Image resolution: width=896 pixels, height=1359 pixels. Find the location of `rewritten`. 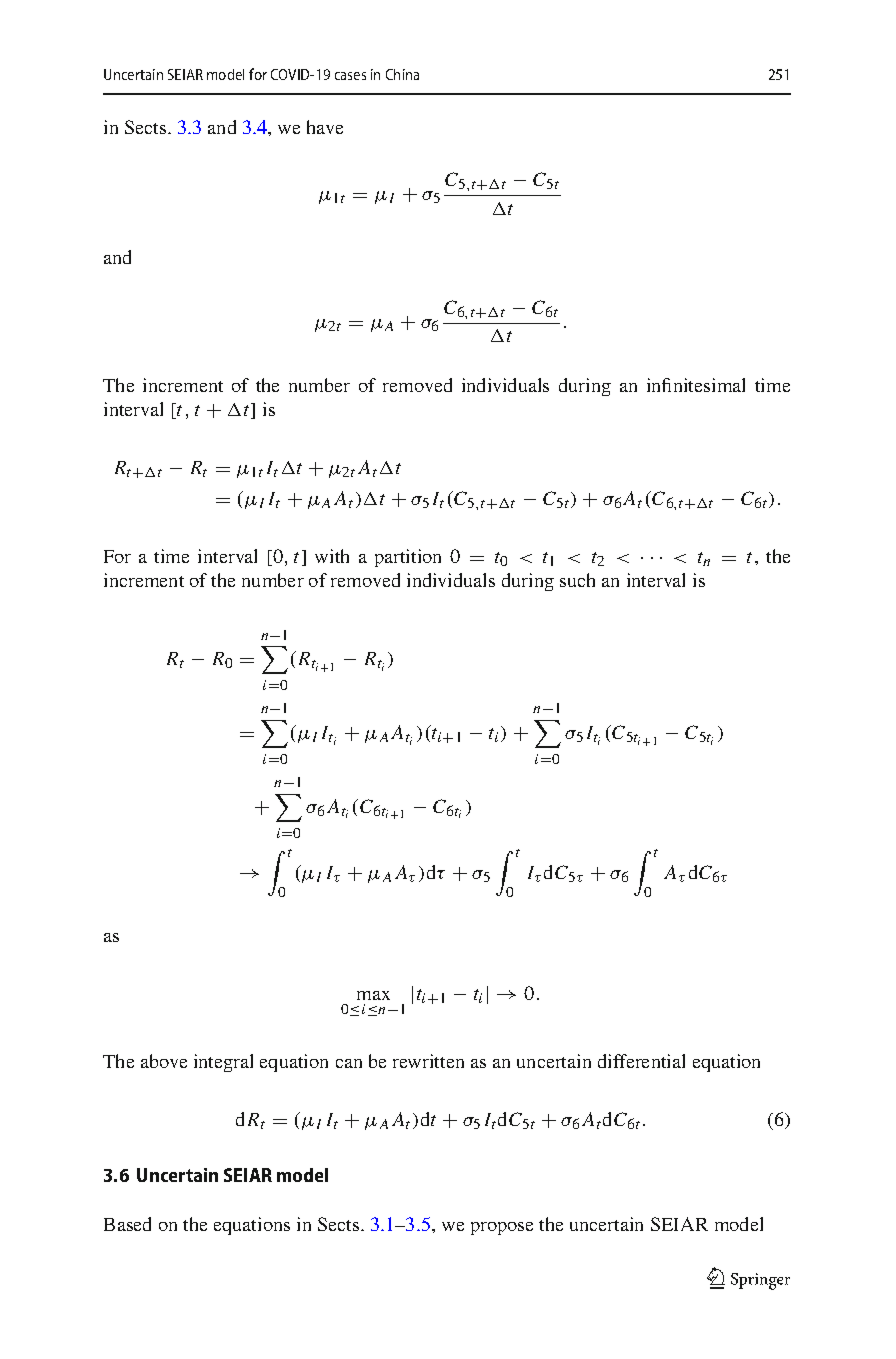

rewritten is located at coordinates (428, 1061).
